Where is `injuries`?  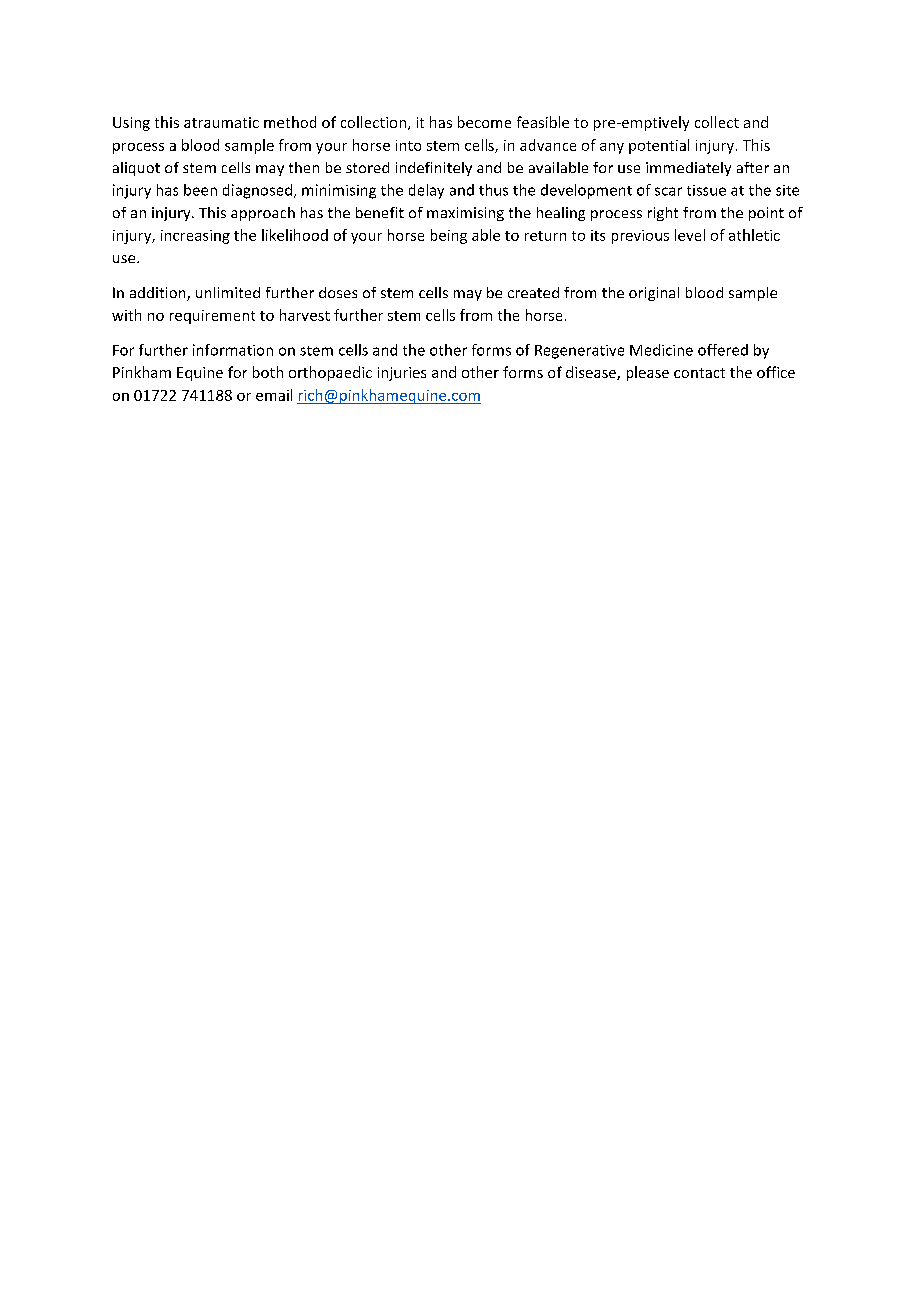
injuries is located at coordinates (402, 374).
